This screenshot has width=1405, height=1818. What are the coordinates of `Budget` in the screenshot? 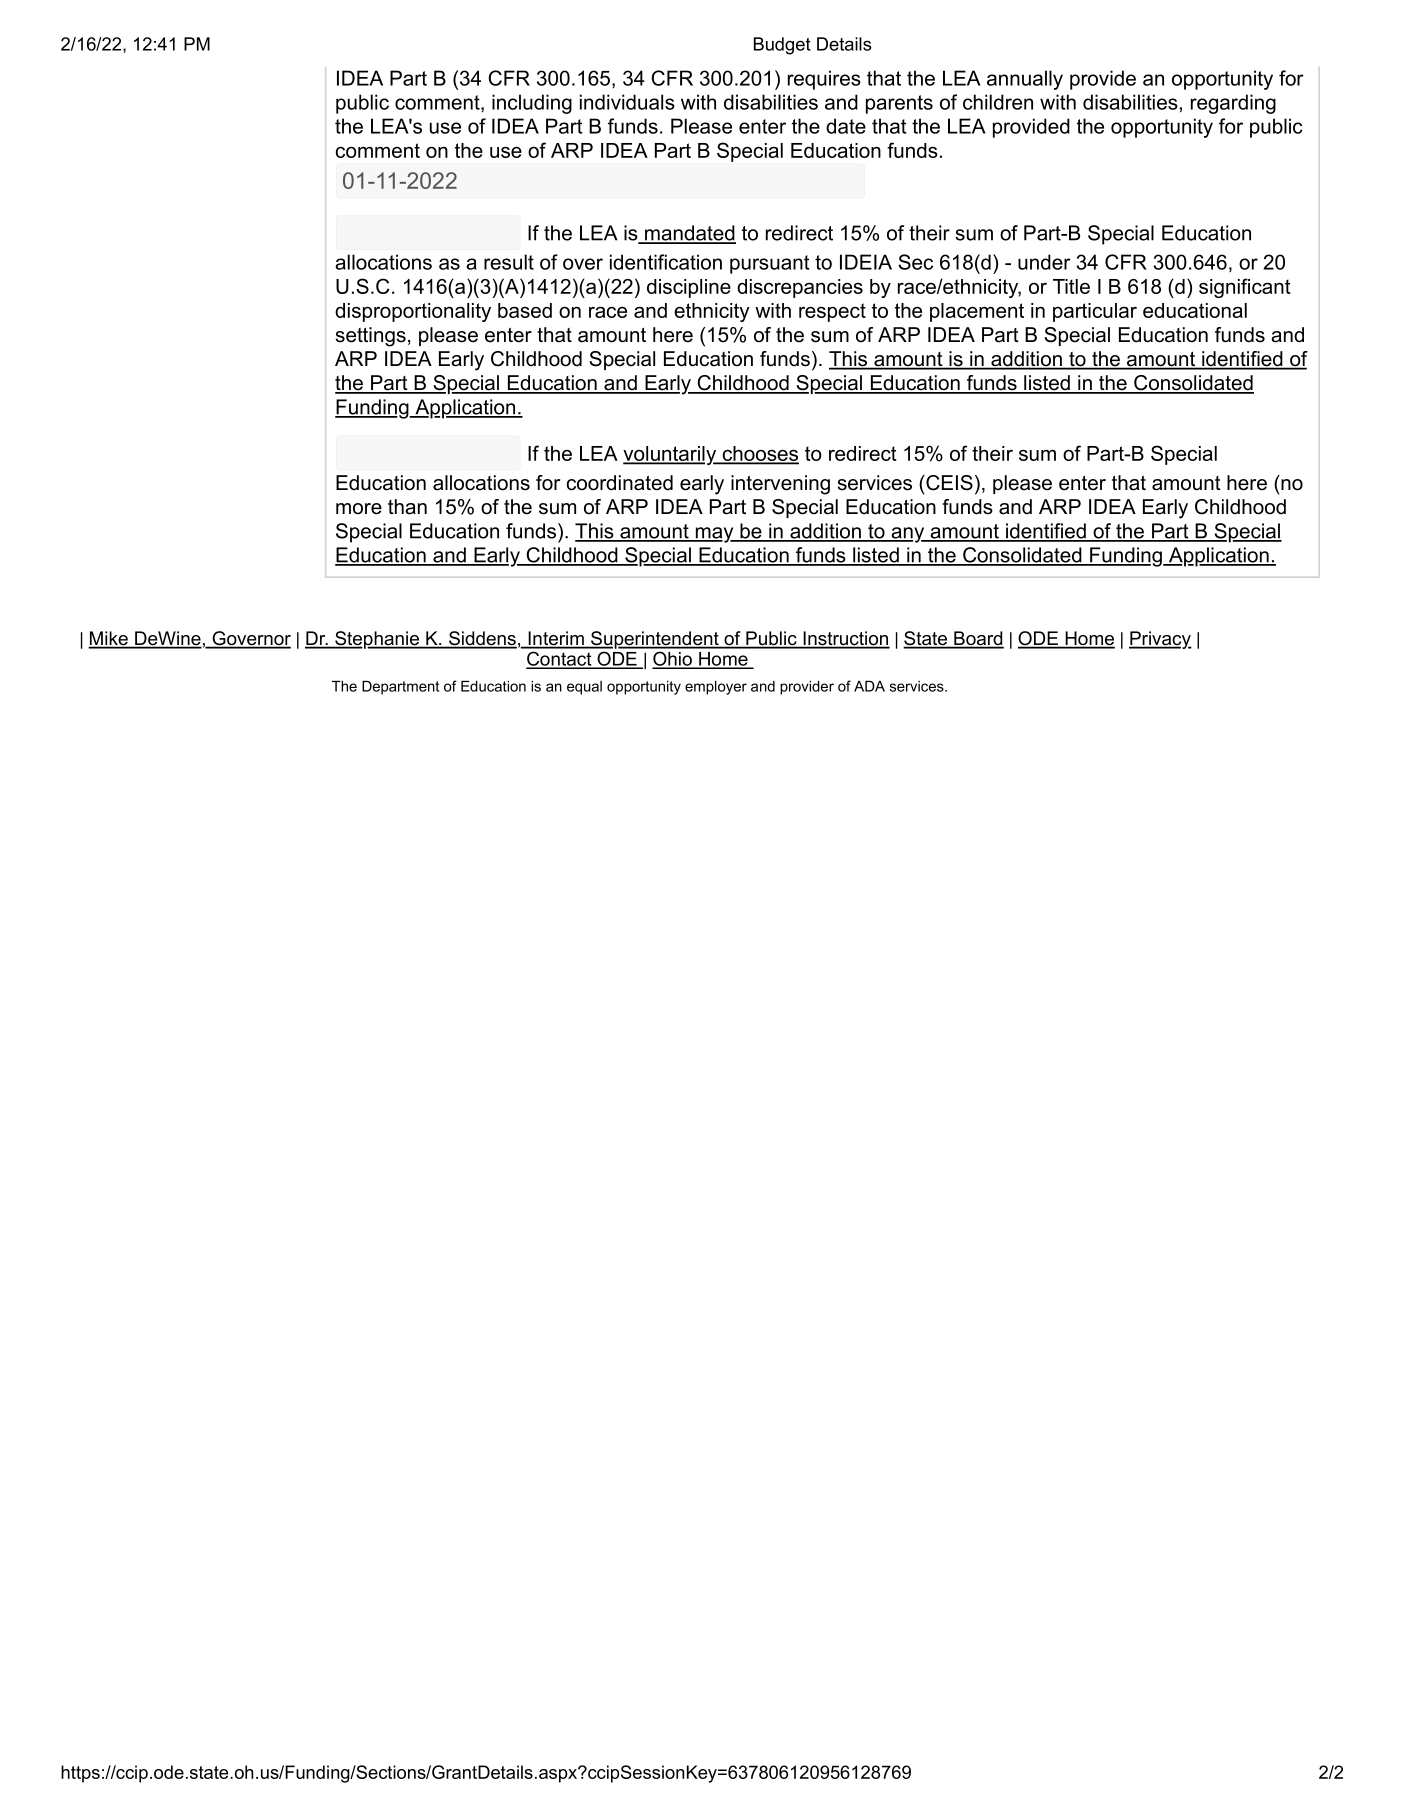 It's located at (782, 46).
